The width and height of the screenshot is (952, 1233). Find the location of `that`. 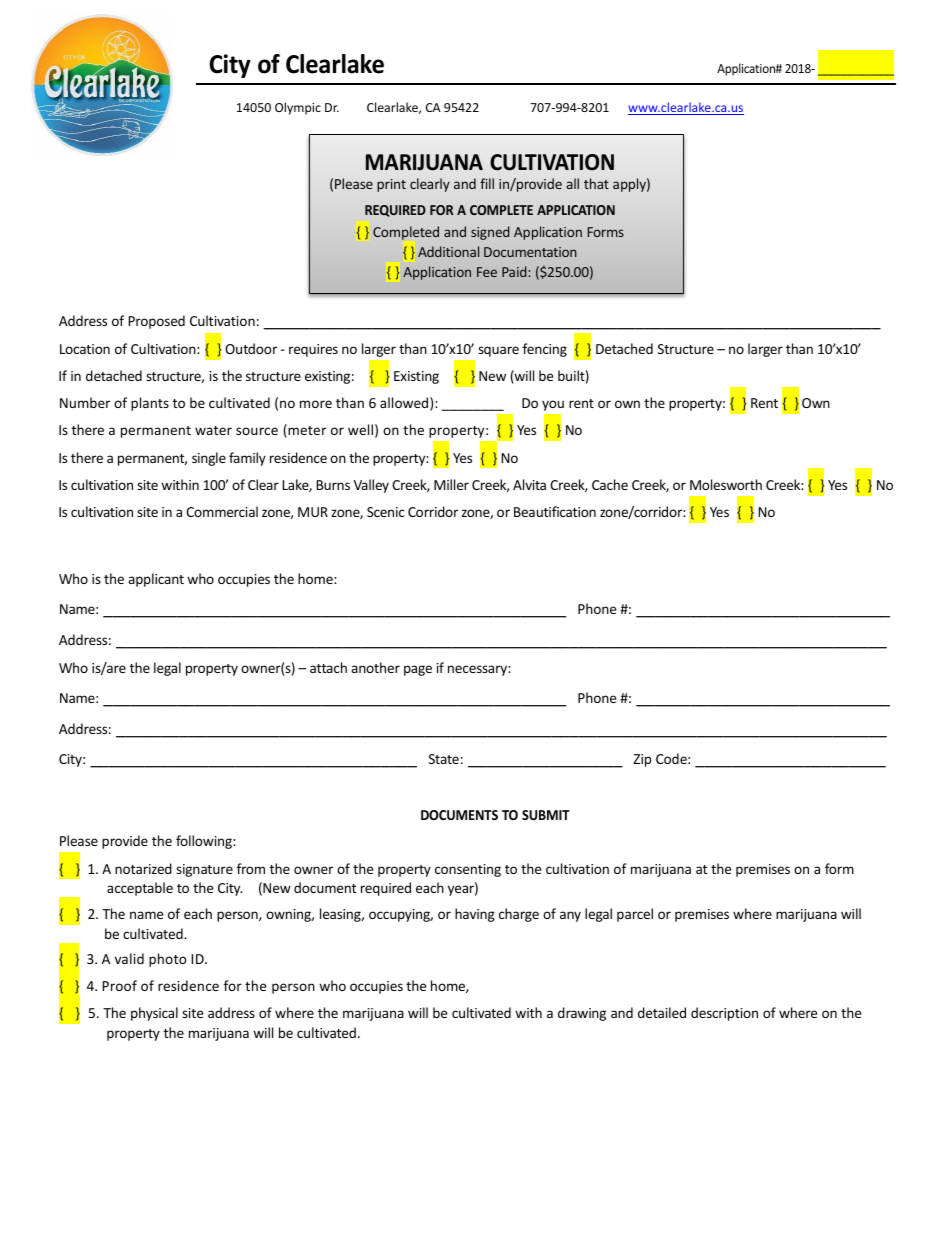

that is located at coordinates (596, 183).
